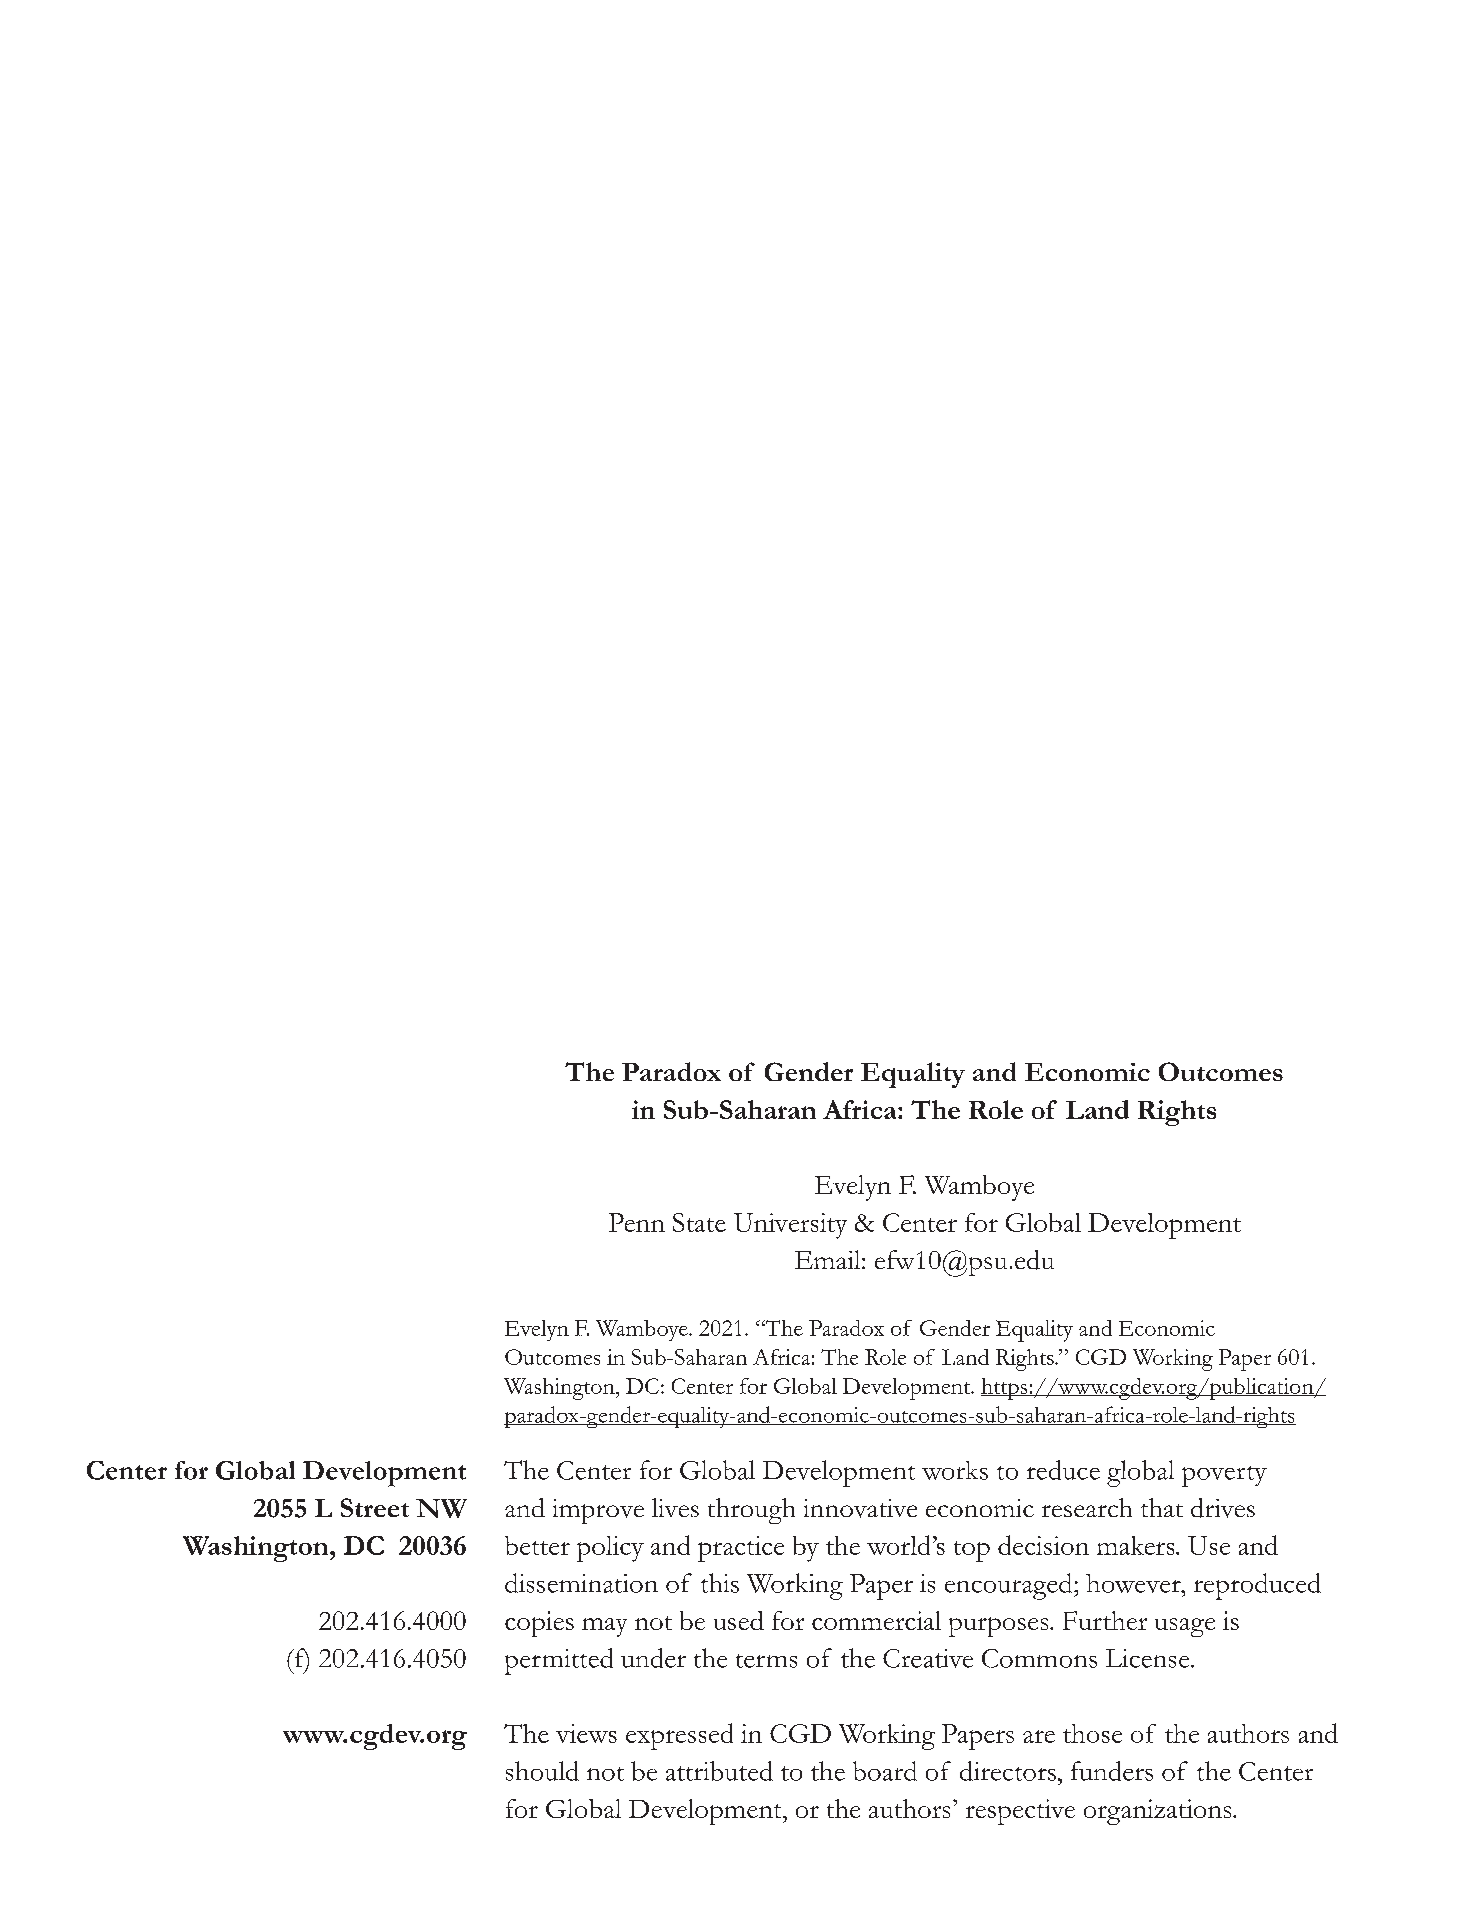 This document has height=1909, width=1475. What do you see at coordinates (1162, 1507) in the document?
I see `that` at bounding box center [1162, 1507].
